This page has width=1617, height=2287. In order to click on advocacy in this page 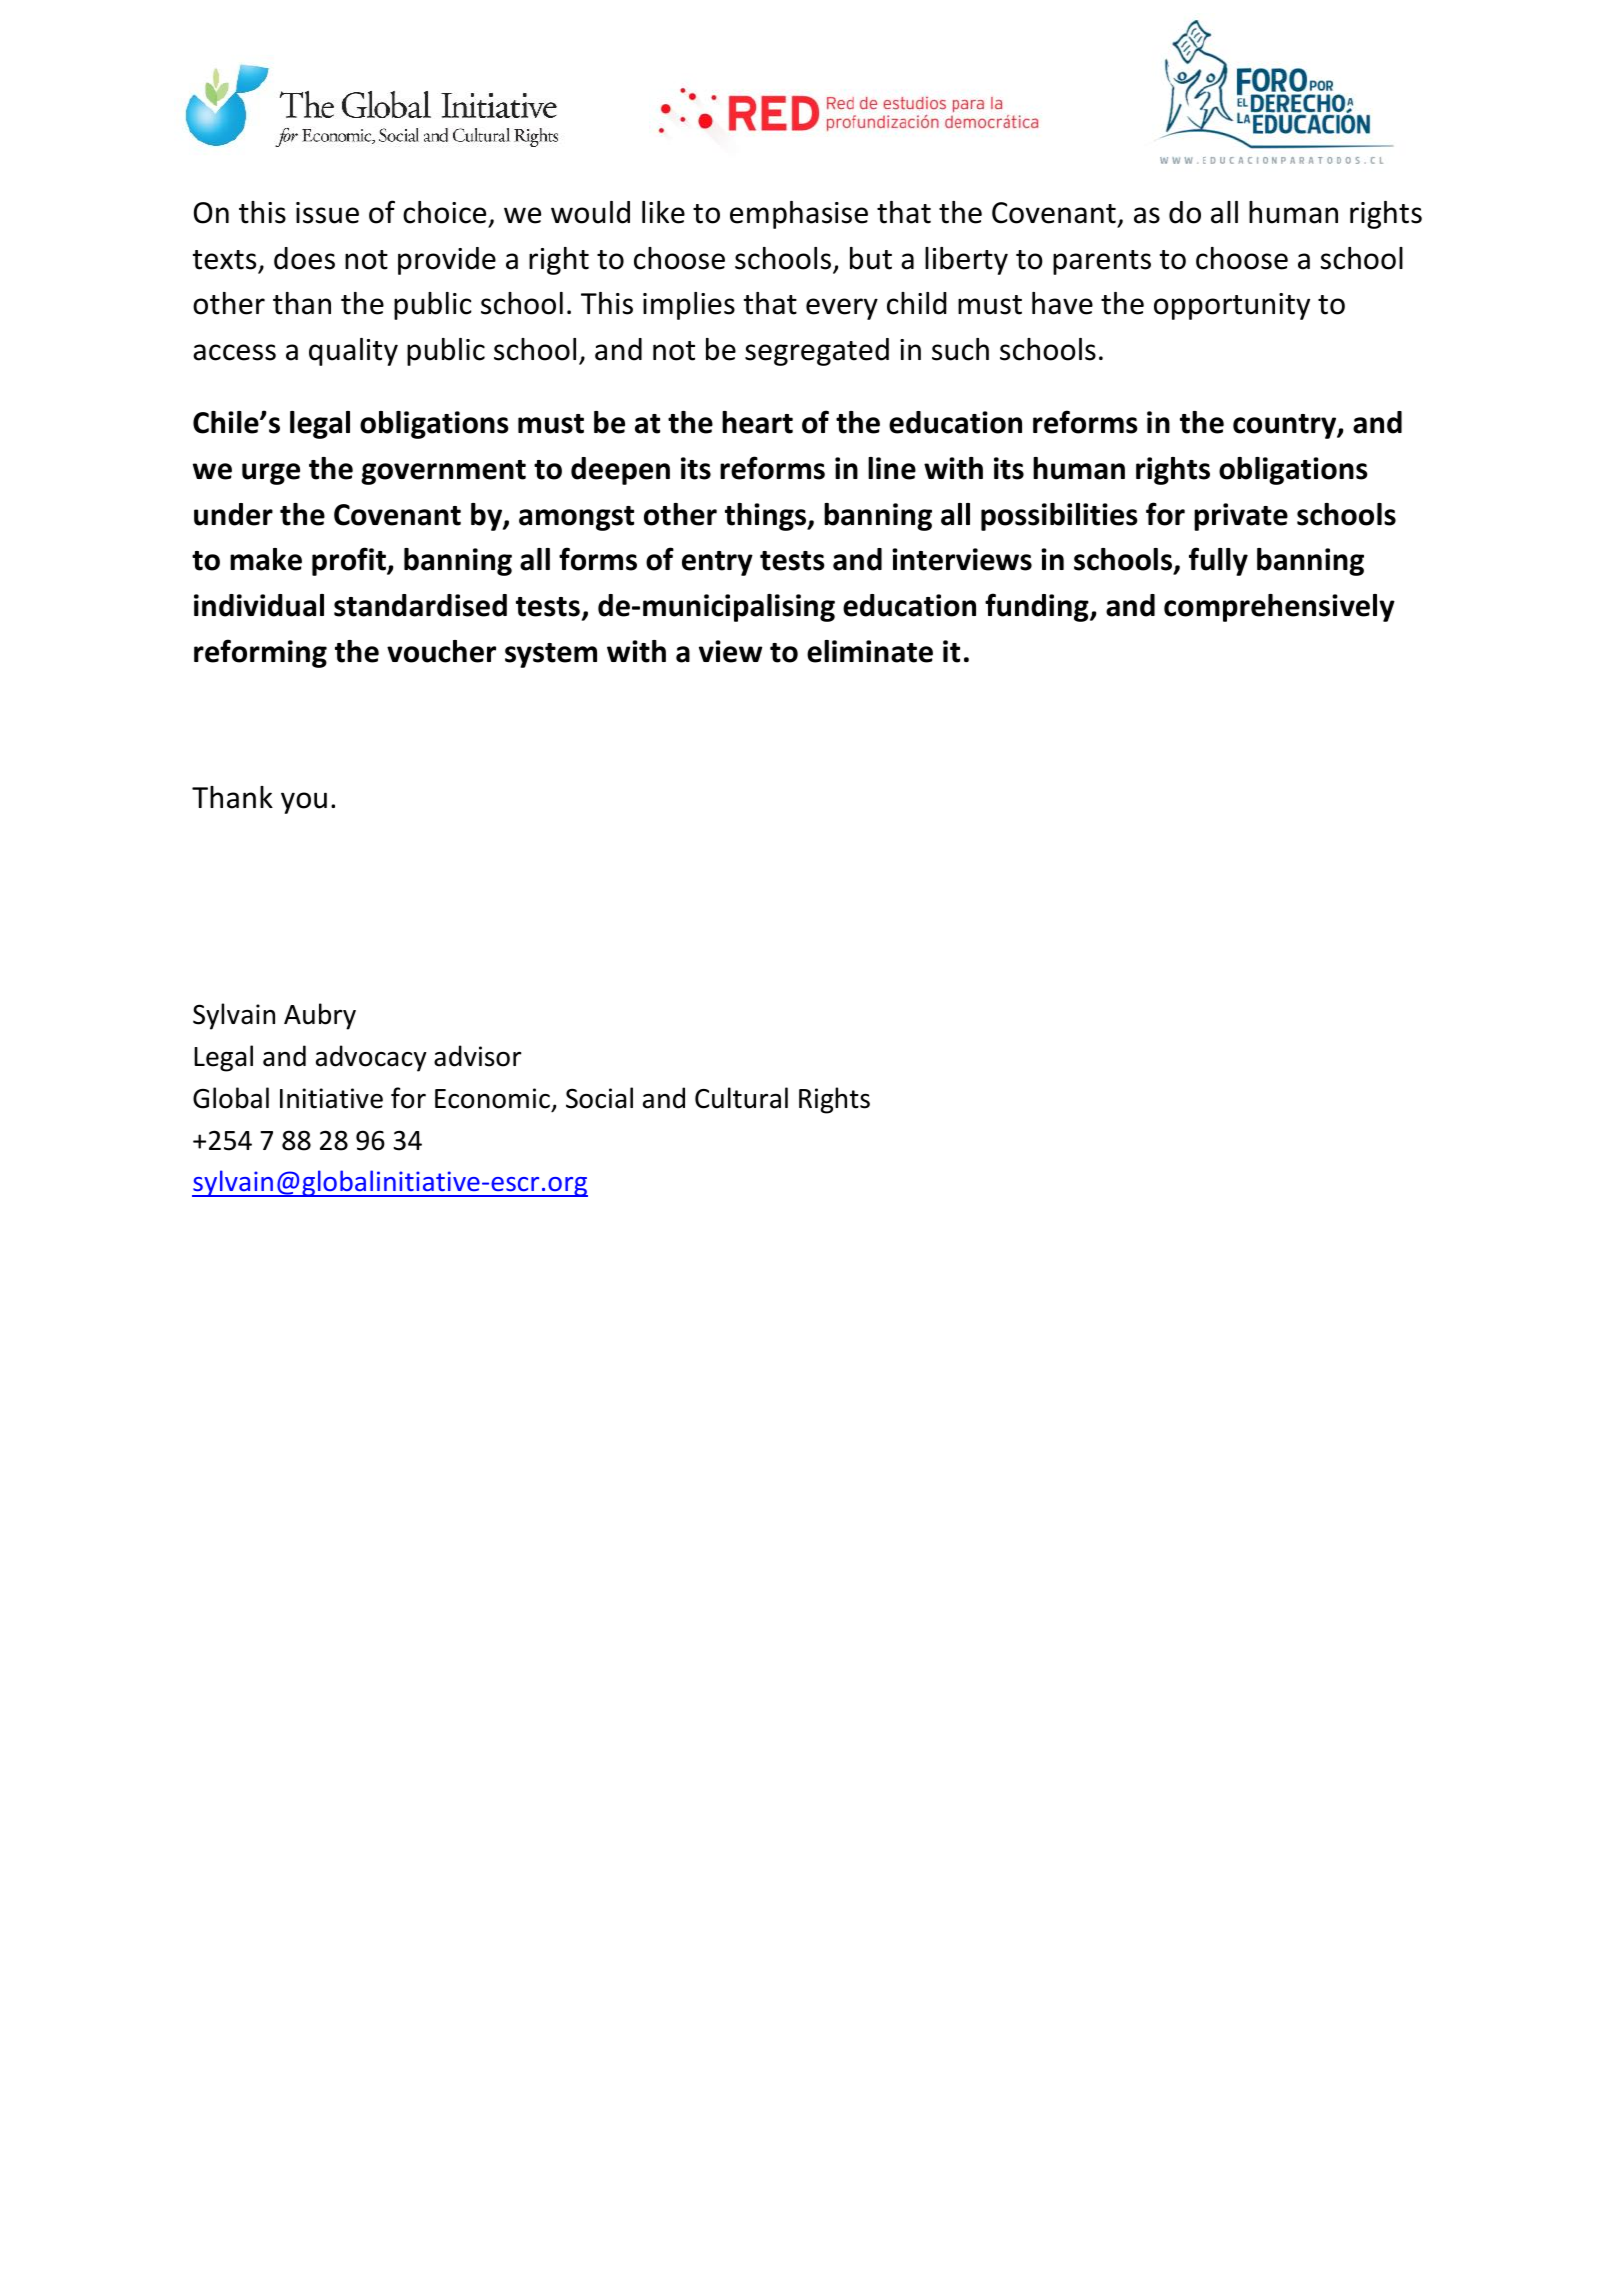, I will do `click(371, 1058)`.
